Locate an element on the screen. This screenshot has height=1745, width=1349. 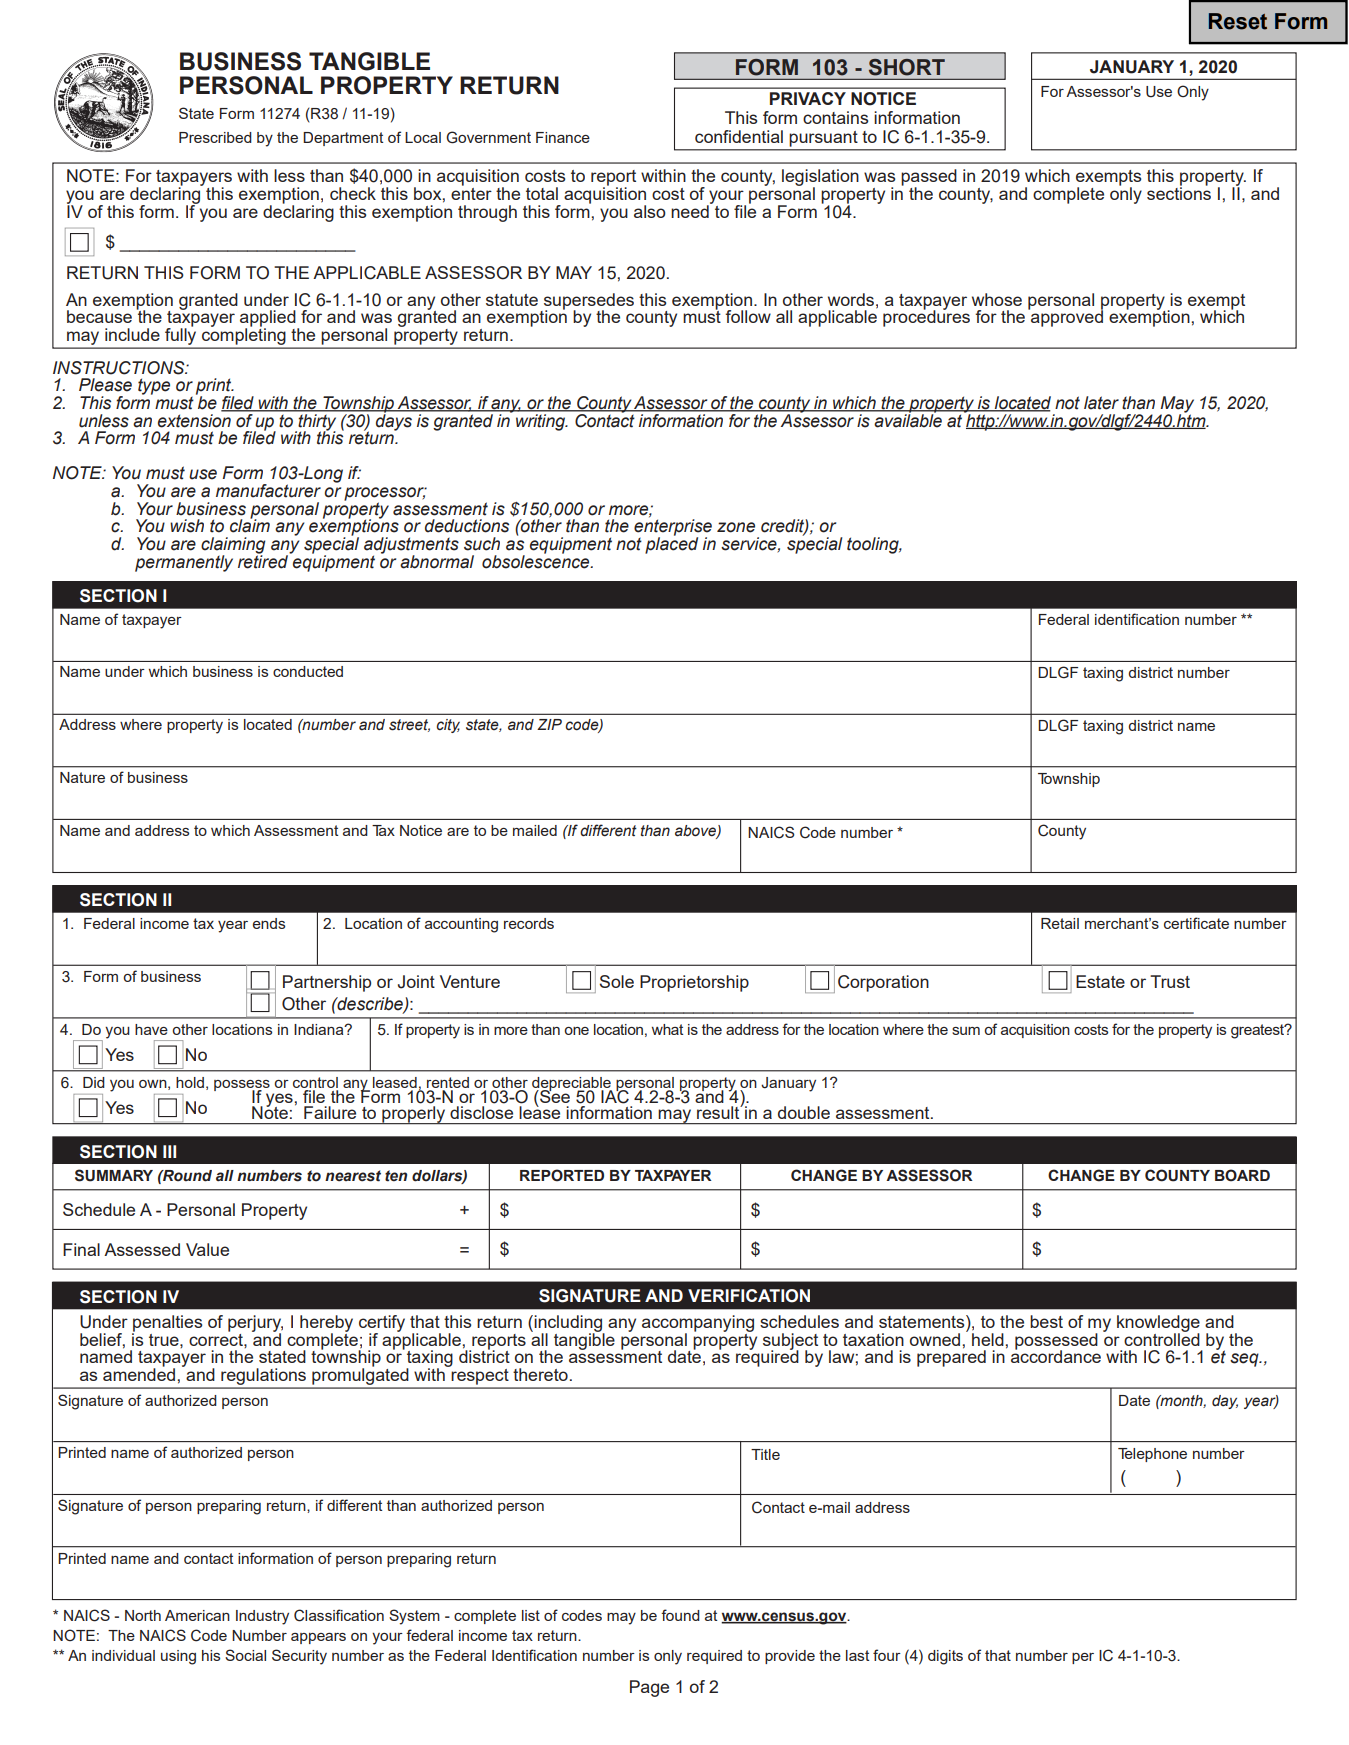
passed is located at coordinates (929, 178).
